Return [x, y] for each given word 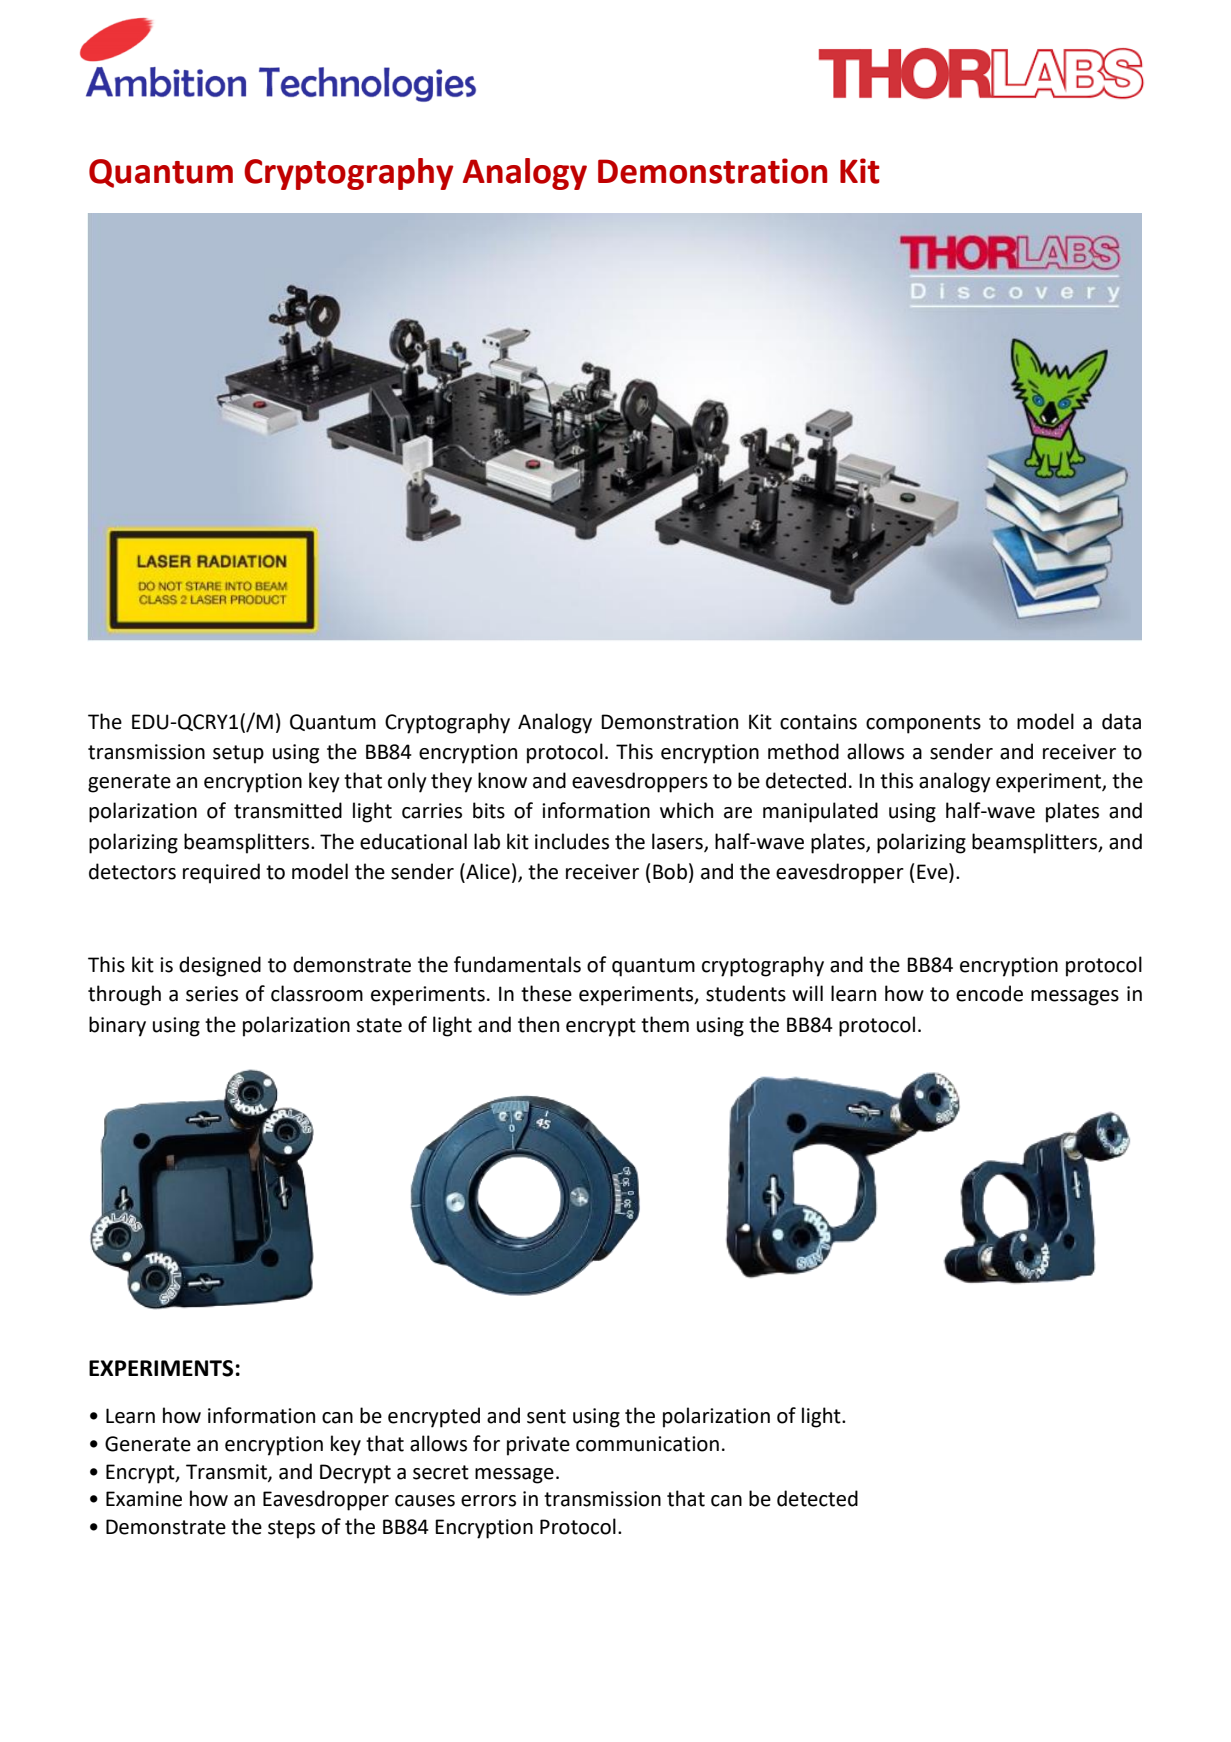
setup [238, 754]
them [665, 1024]
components [923, 724]
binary [117, 1026]
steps [291, 1529]
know [502, 780]
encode [989, 993]
